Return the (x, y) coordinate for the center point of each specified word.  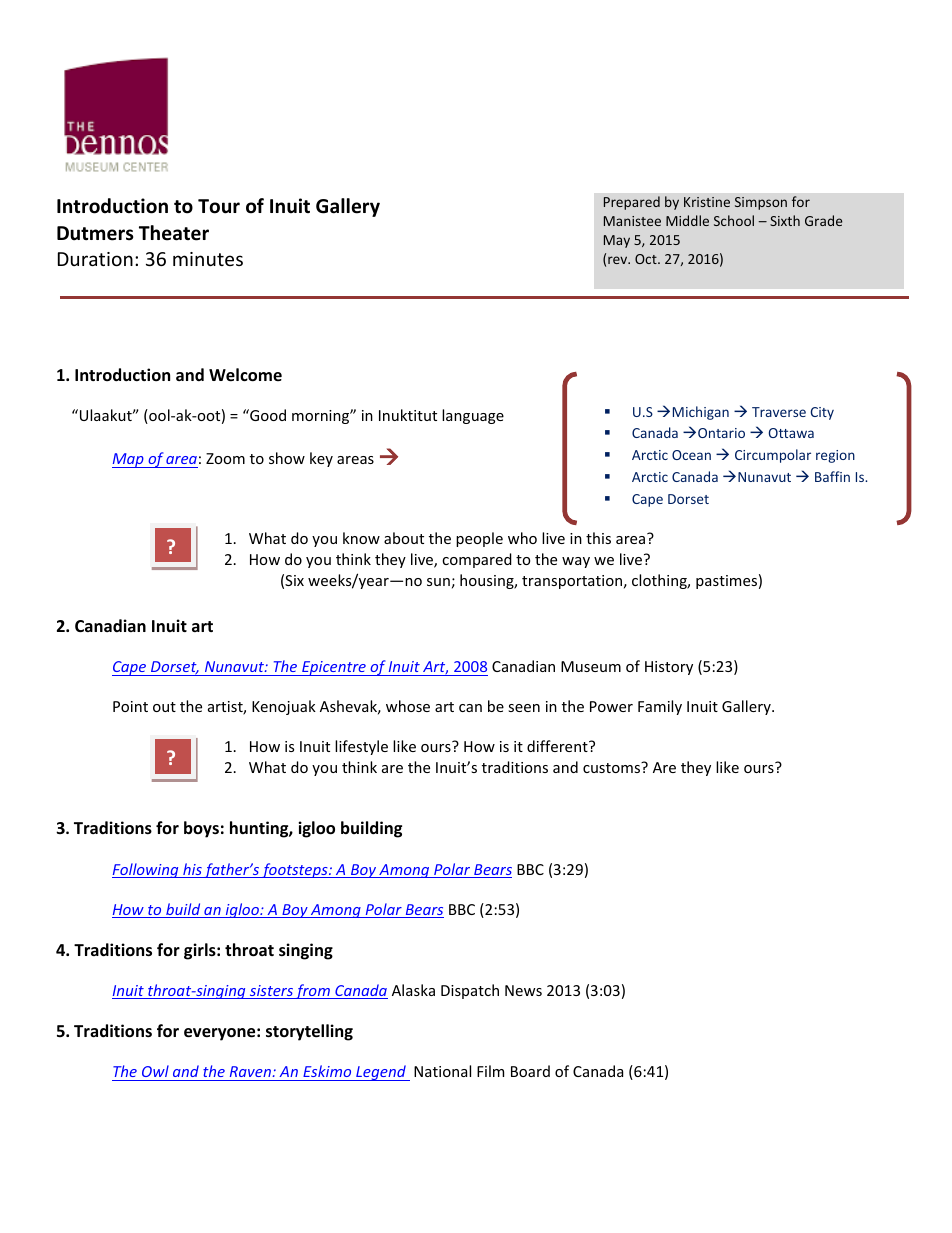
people (479, 539)
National (442, 1071)
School (734, 220)
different (558, 746)
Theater (174, 233)
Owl (155, 1071)
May (617, 241)
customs (613, 767)
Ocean (691, 455)
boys (201, 829)
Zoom (225, 458)
